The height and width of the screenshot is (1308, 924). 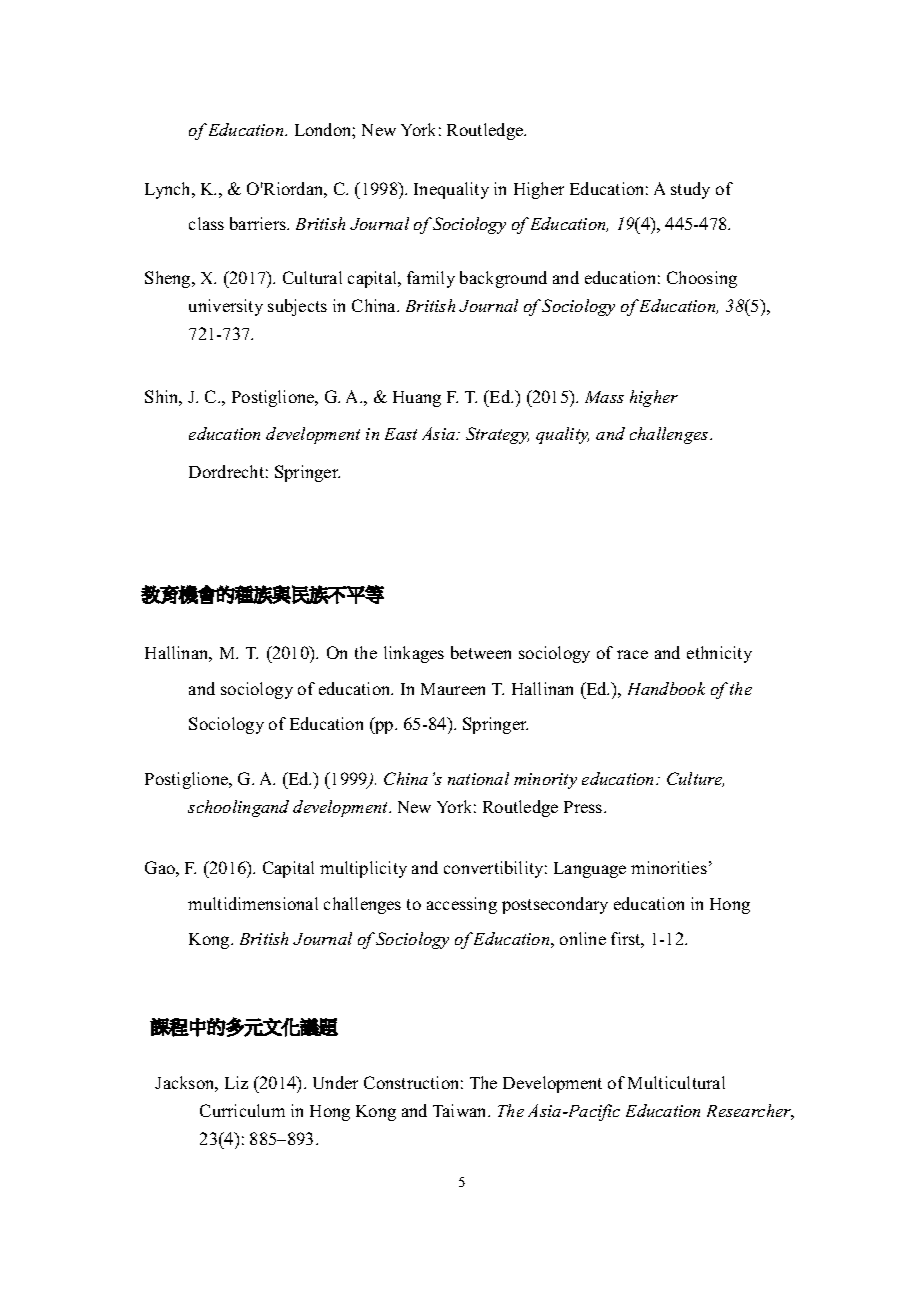 What do you see at coordinates (669, 867) in the screenshot?
I see `minorities` at bounding box center [669, 867].
